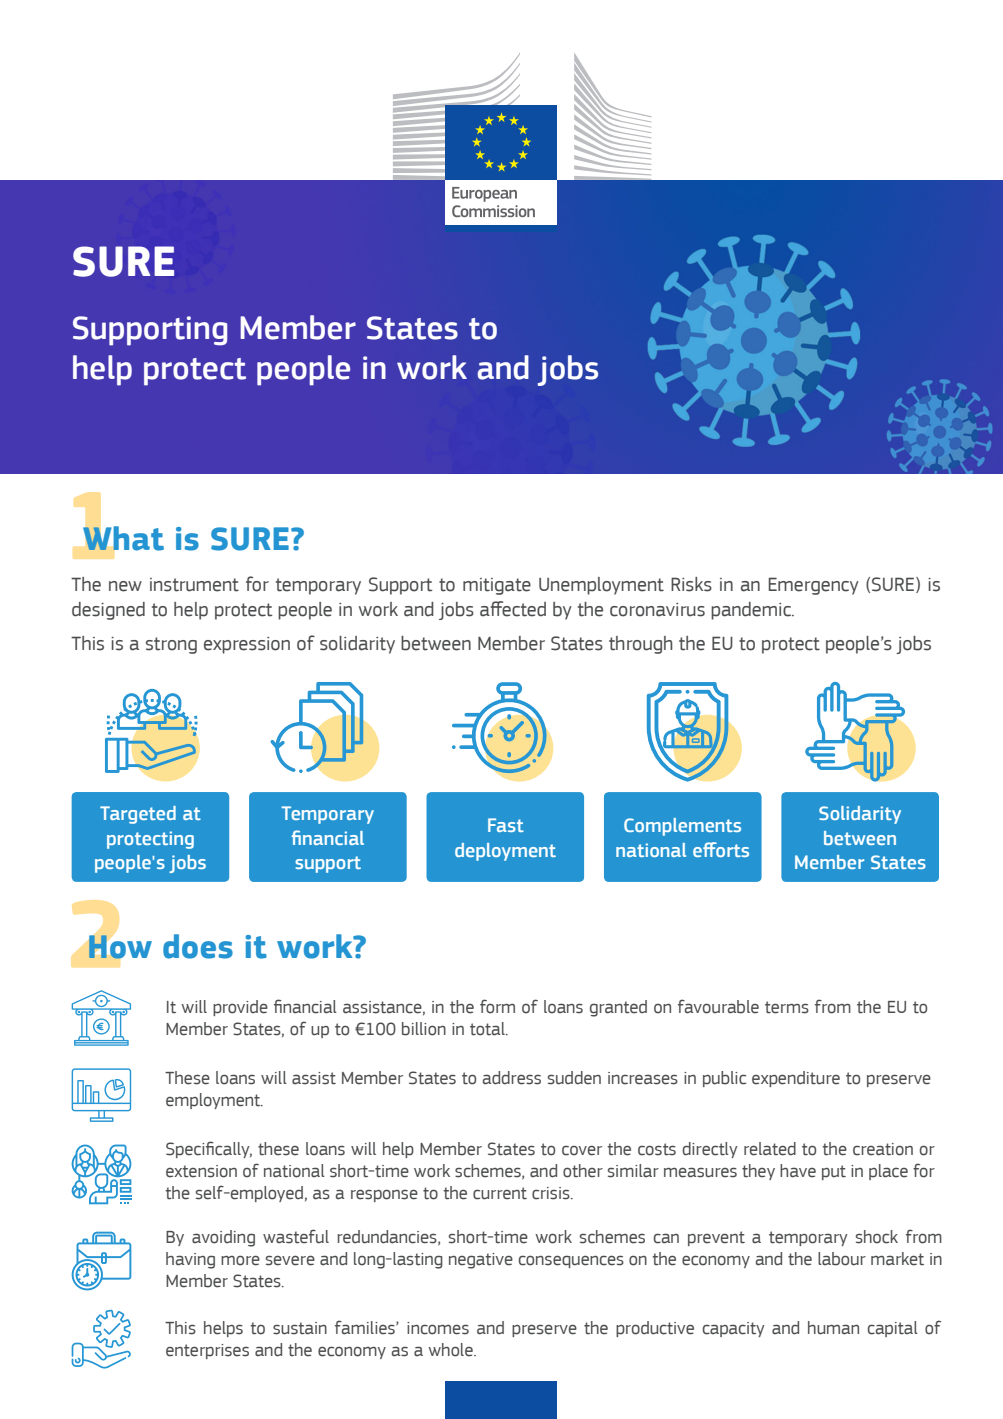 The image size is (1003, 1419). What do you see at coordinates (721, 849) in the document?
I see `efforts` at bounding box center [721, 849].
